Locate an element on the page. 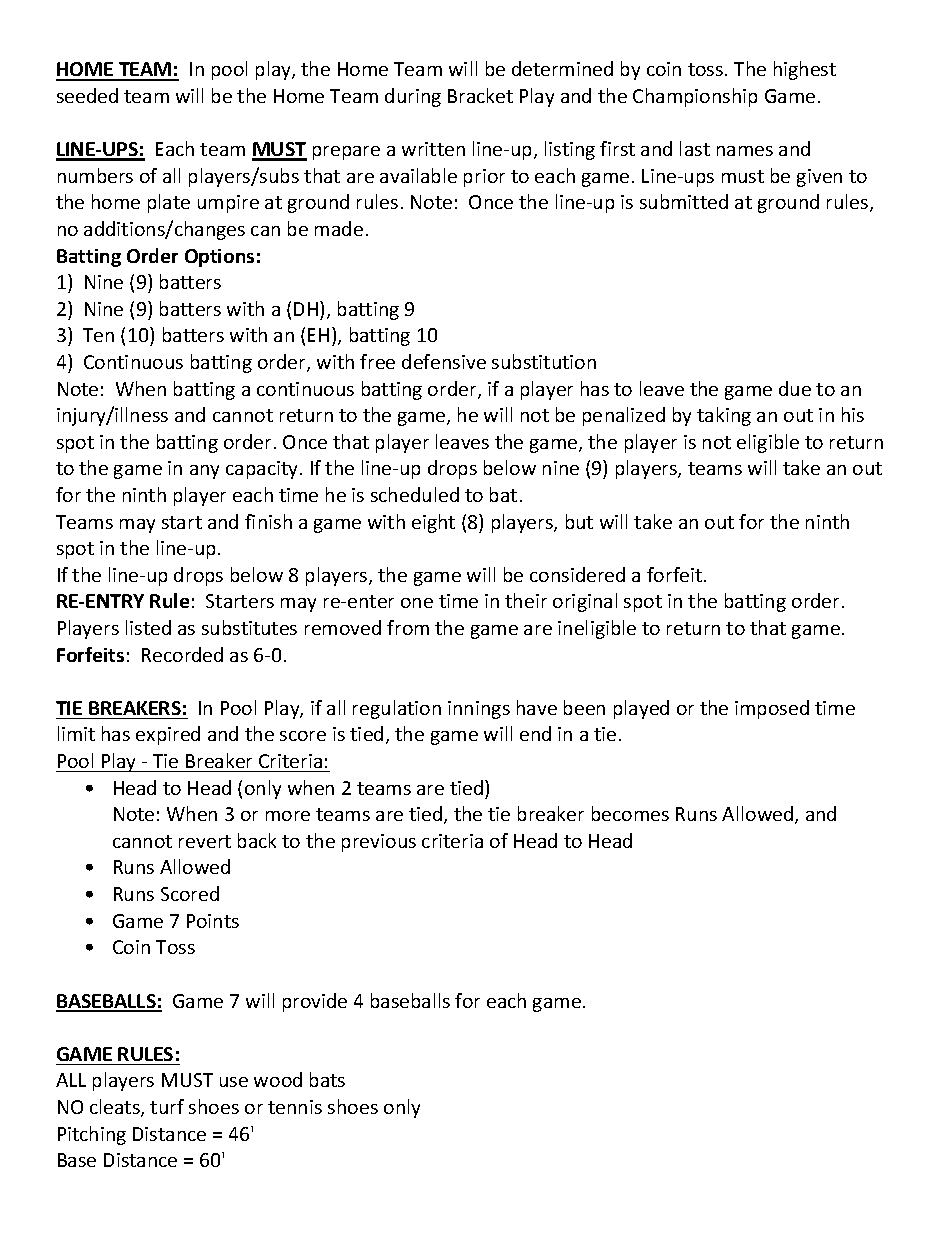 The height and width of the document is (1233, 952). imposed is located at coordinates (772, 709).
